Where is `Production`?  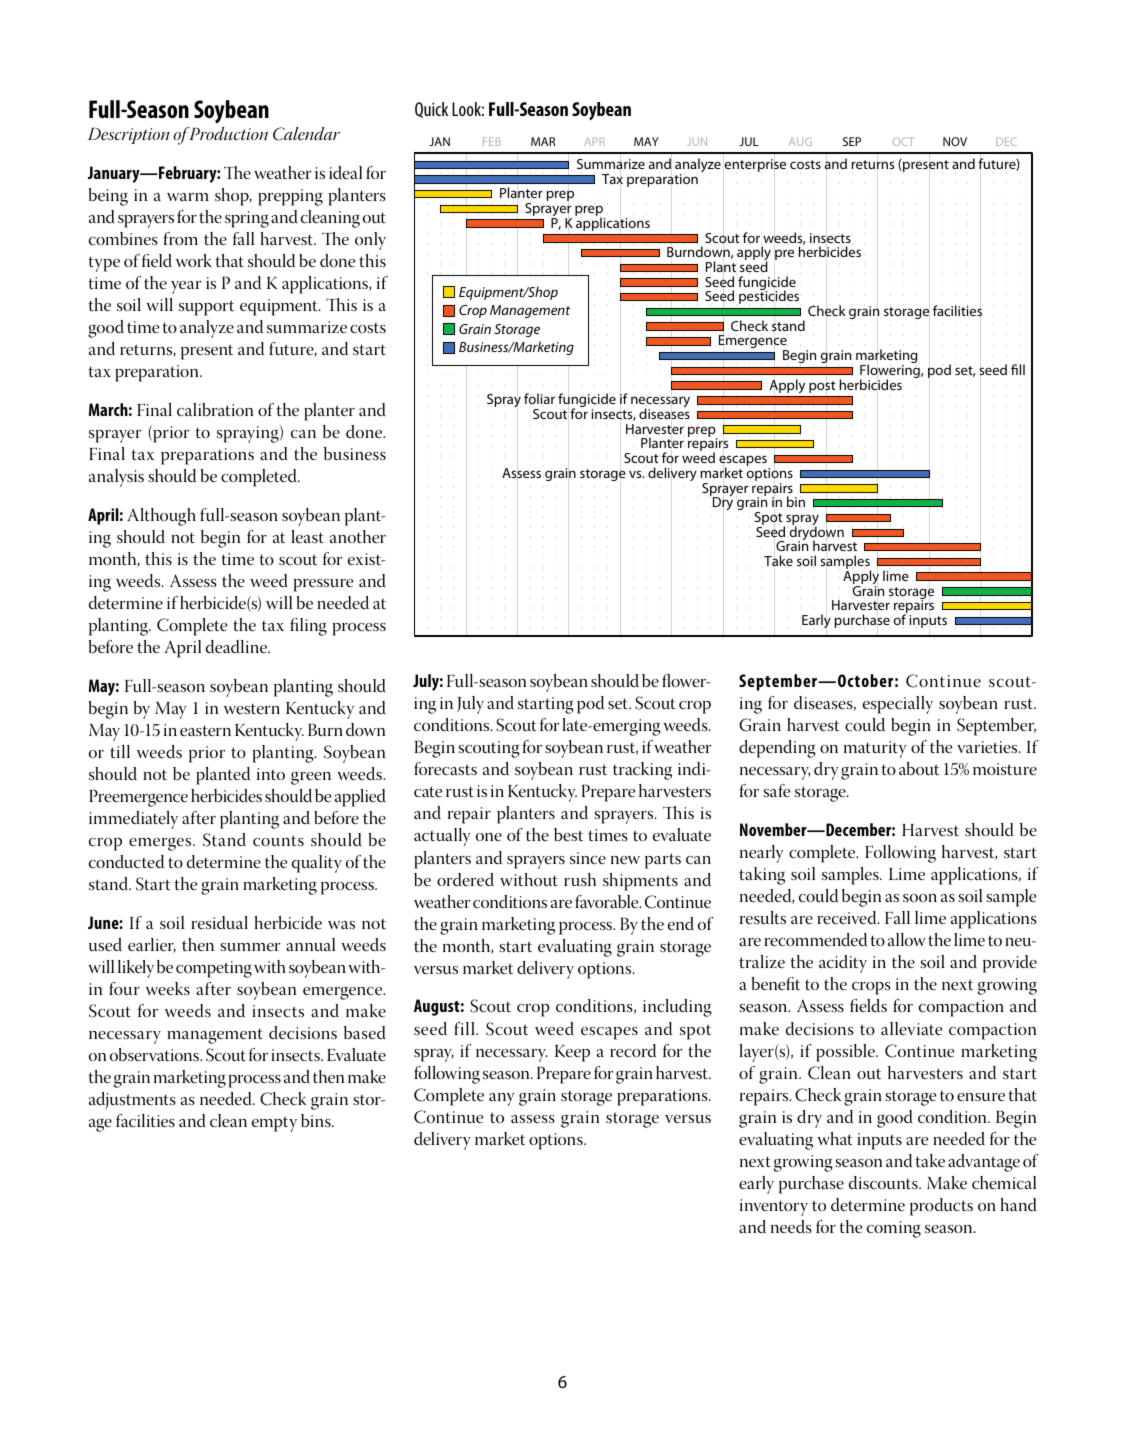
Production is located at coordinates (227, 134).
